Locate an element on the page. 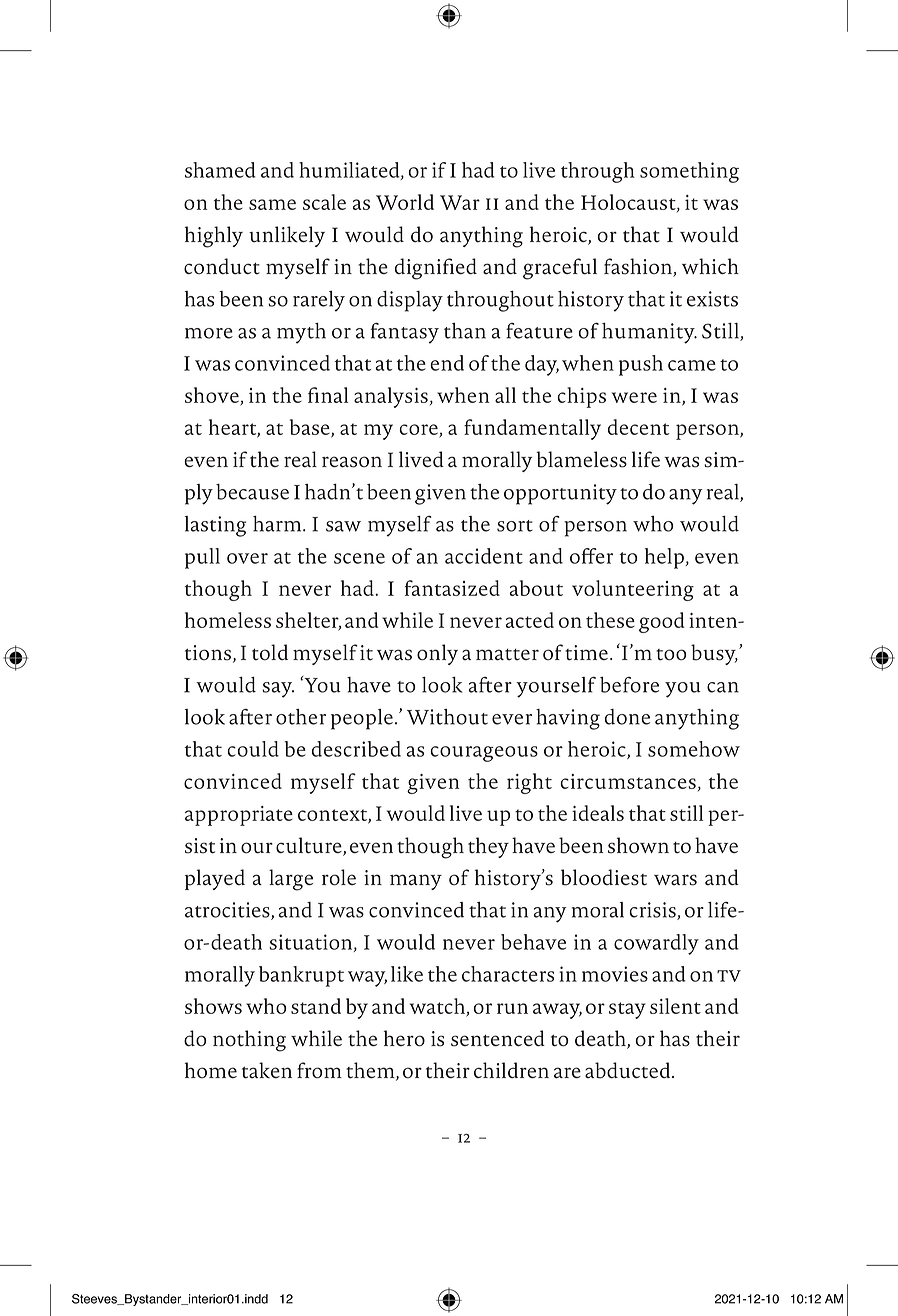  Holocaust is located at coordinates (629, 203).
